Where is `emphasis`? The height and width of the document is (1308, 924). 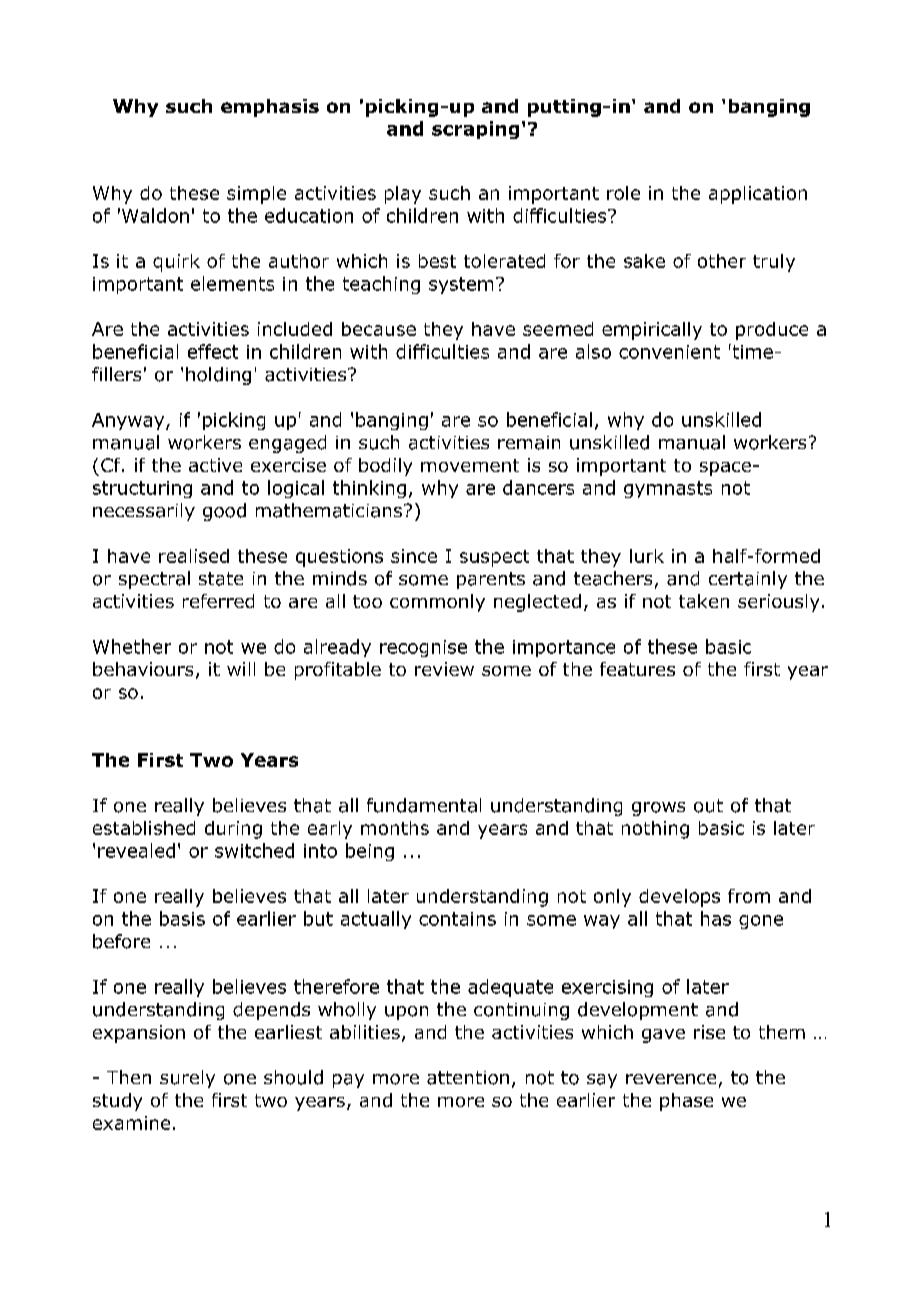 emphasis is located at coordinates (270, 108).
